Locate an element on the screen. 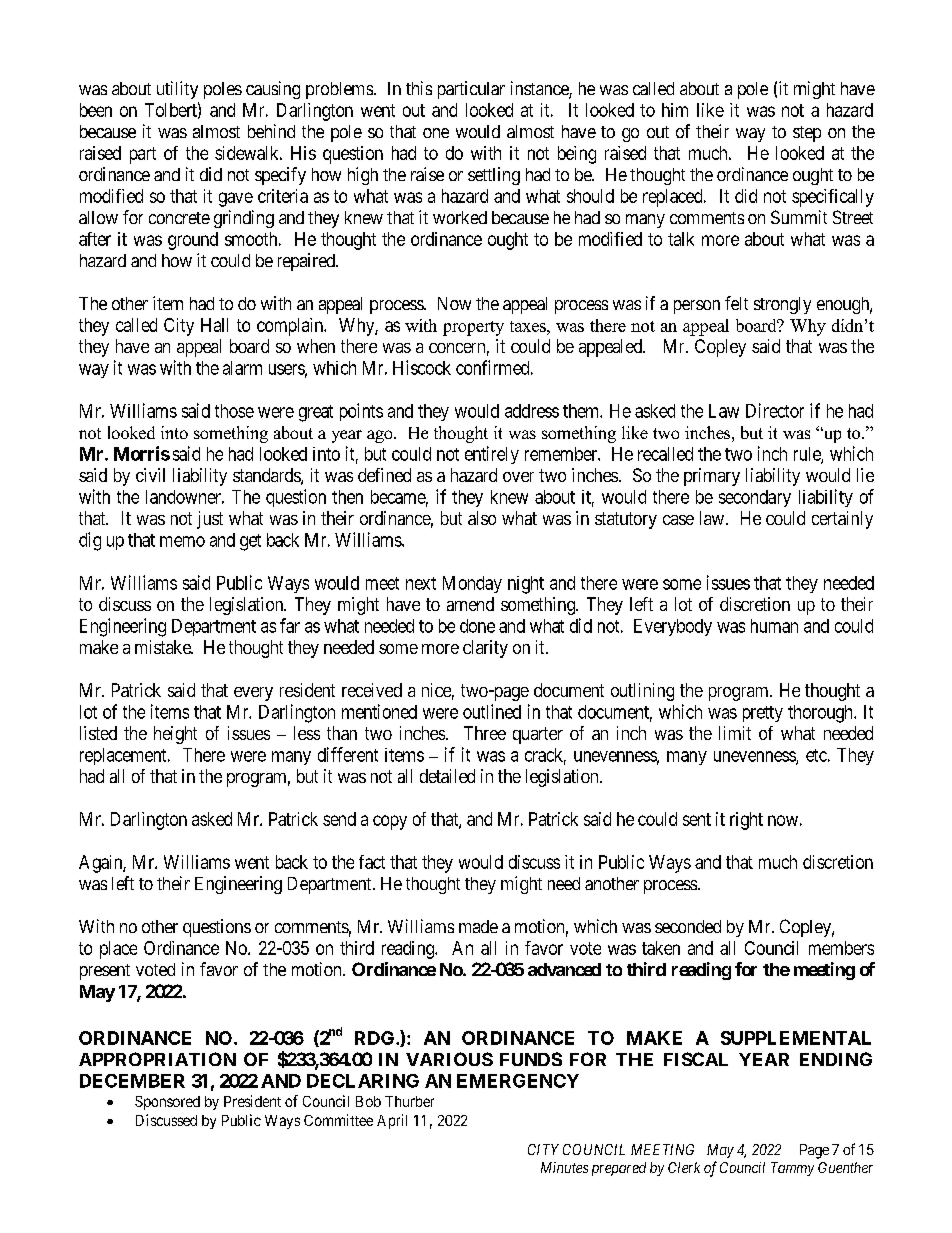 This screenshot has height=1233, width=952. Tammy is located at coordinates (792, 1169).
